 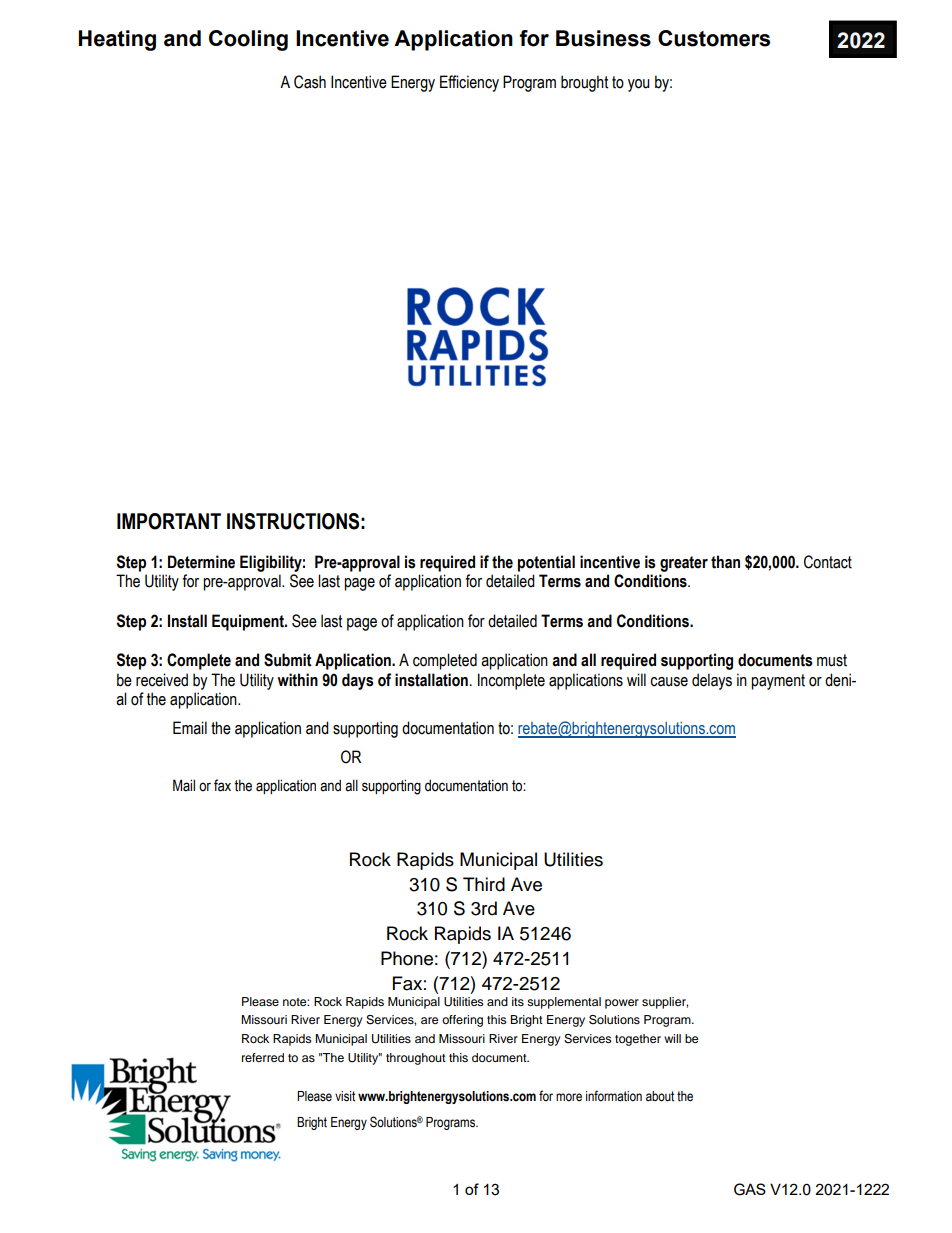 What do you see at coordinates (725, 562) in the document?
I see `than` at bounding box center [725, 562].
